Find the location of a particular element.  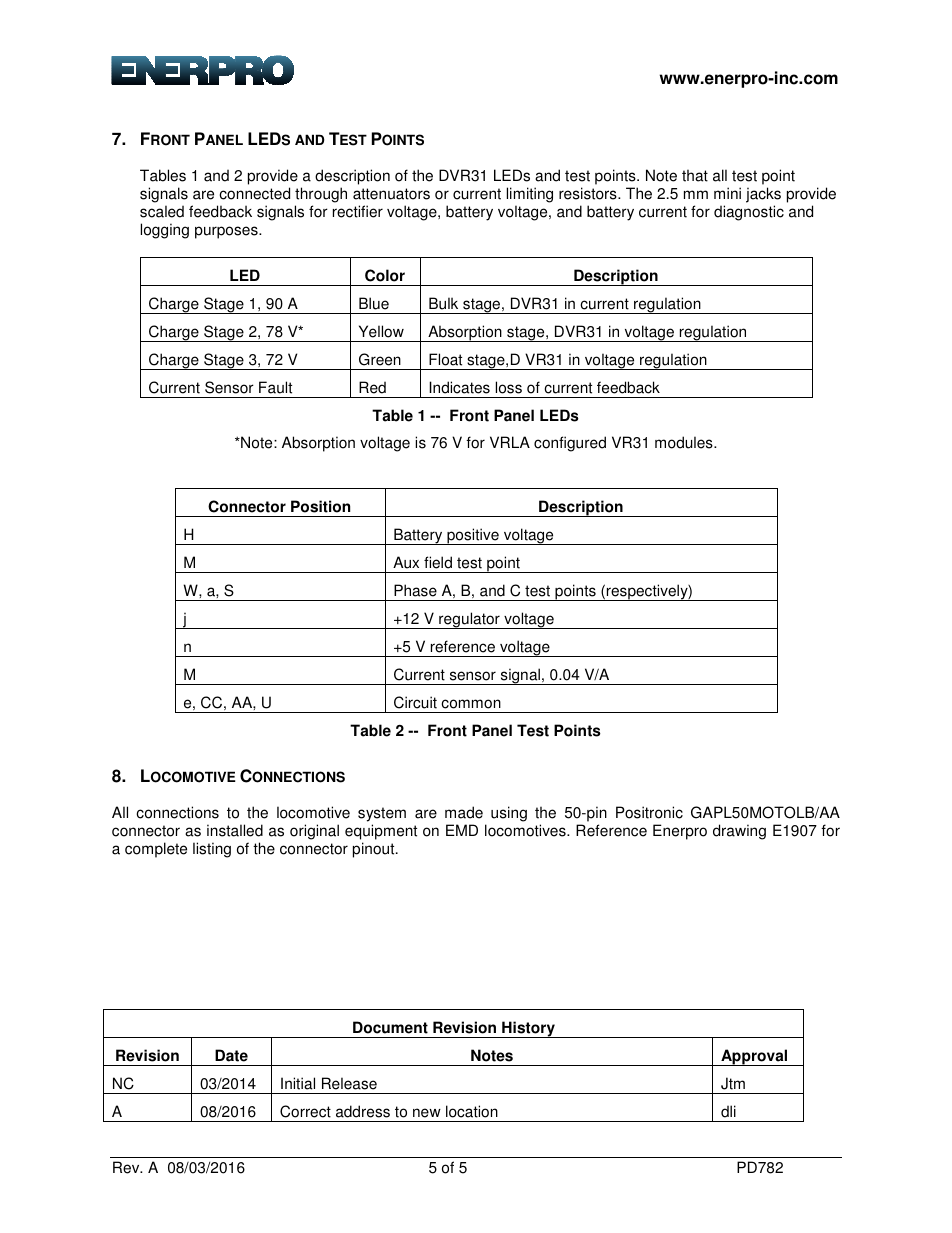

common is located at coordinates (471, 704).
